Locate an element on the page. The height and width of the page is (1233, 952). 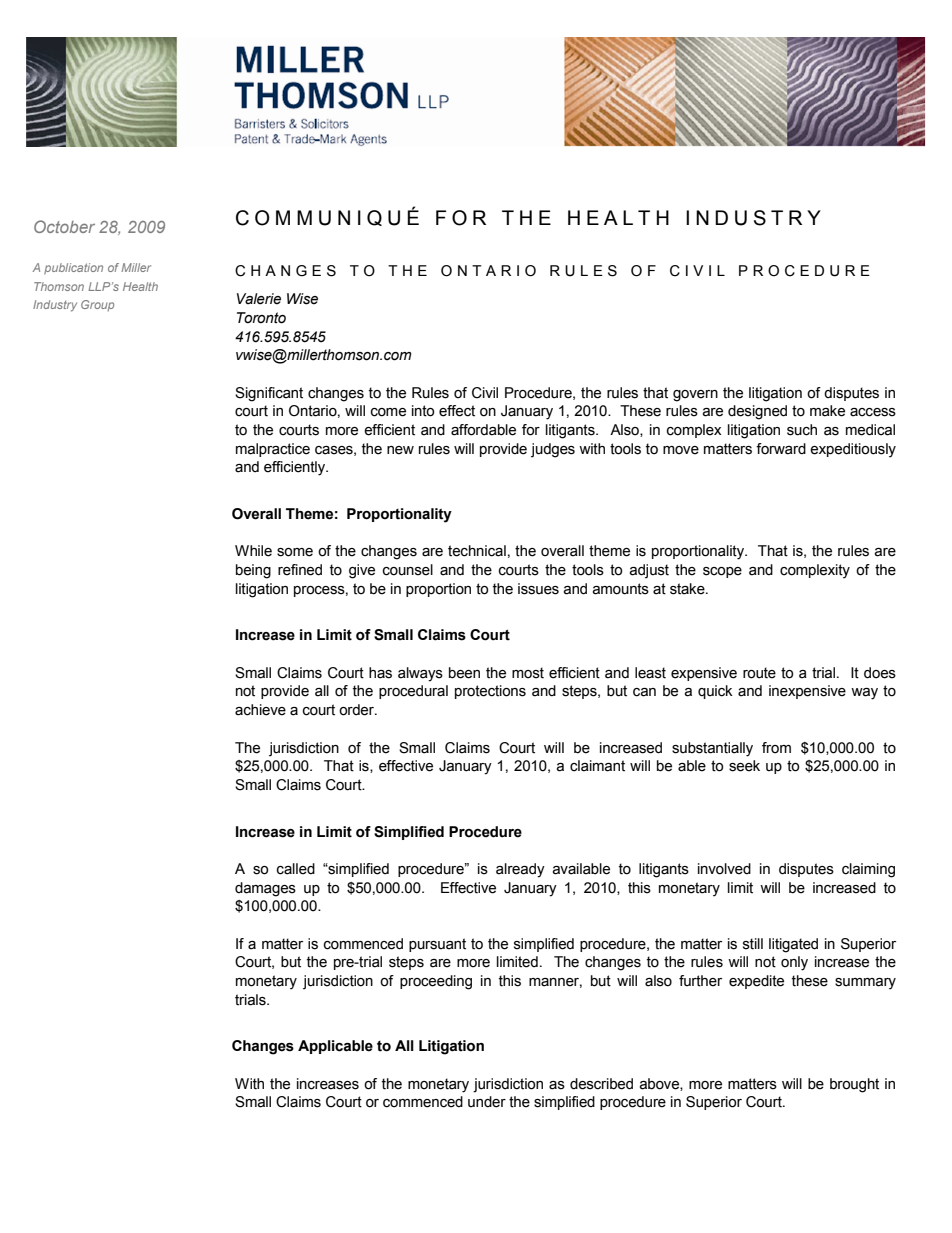
govern is located at coordinates (695, 396).
